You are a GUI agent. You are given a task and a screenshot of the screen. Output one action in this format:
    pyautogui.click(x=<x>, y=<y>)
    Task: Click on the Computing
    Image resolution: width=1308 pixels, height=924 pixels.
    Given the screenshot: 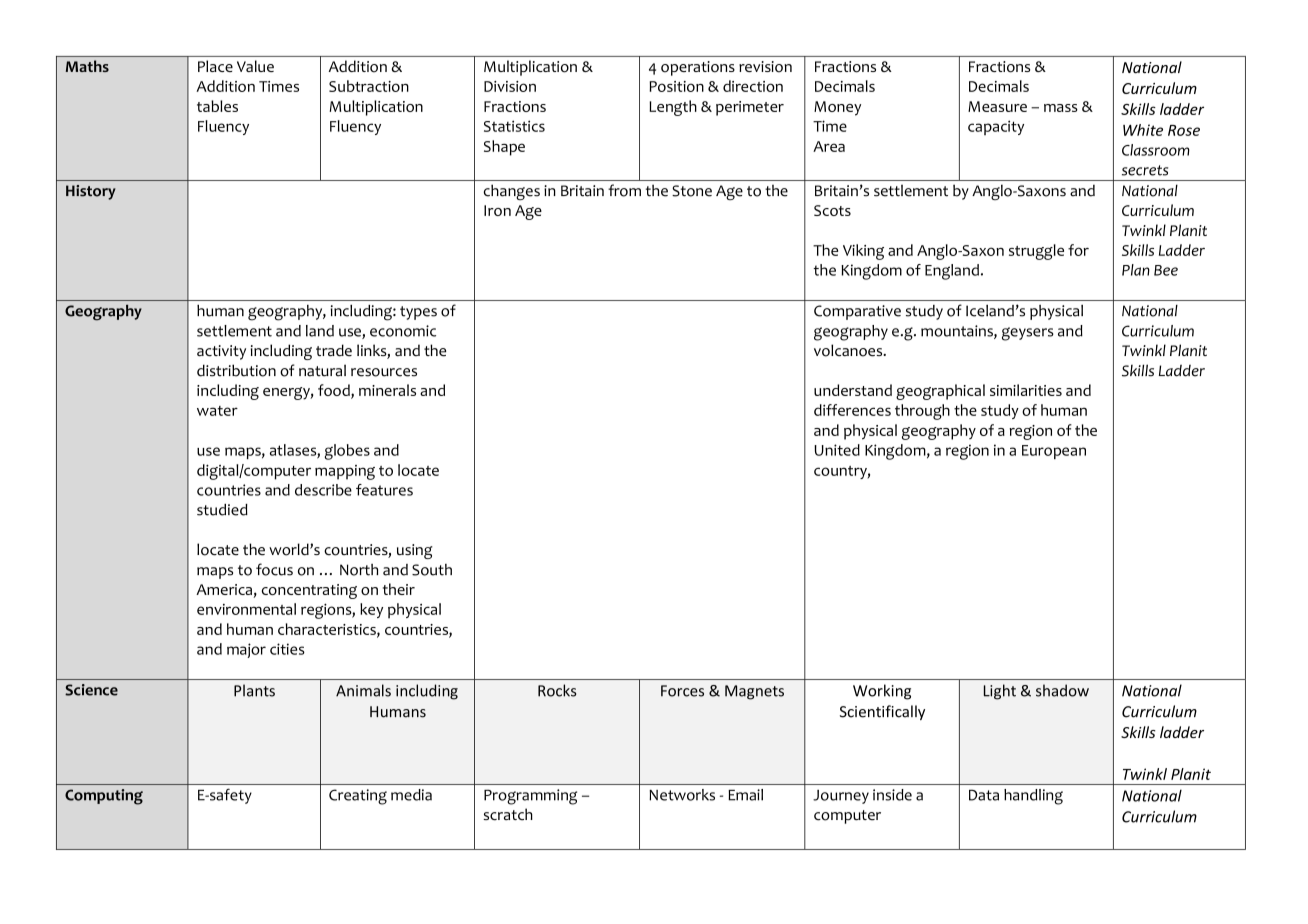 What is the action you would take?
    pyautogui.click(x=104, y=797)
